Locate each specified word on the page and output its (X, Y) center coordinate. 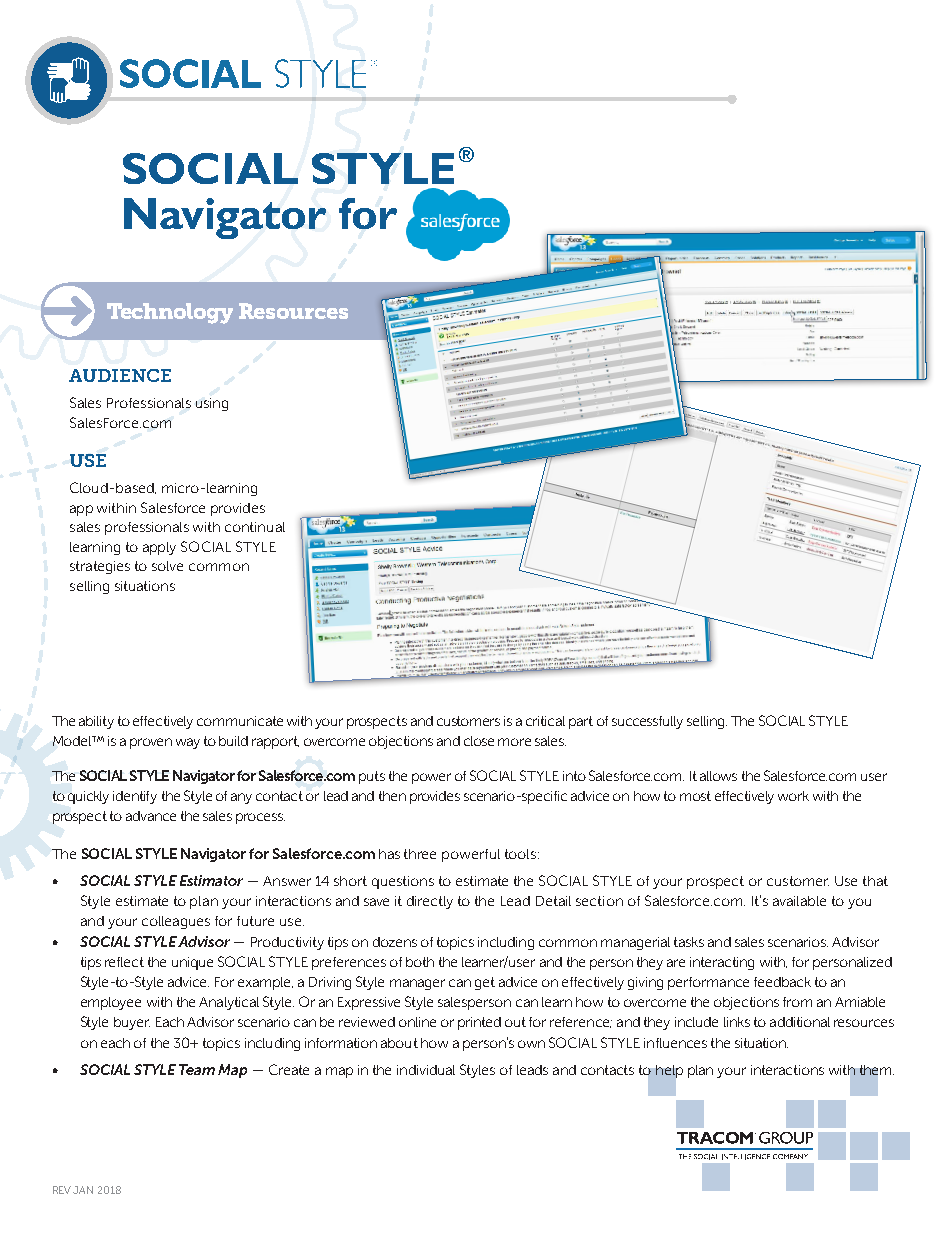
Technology (170, 313)
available (799, 901)
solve (167, 566)
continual (255, 527)
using (212, 404)
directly (430, 902)
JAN (83, 1190)
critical (545, 721)
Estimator (211, 880)
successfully (647, 722)
